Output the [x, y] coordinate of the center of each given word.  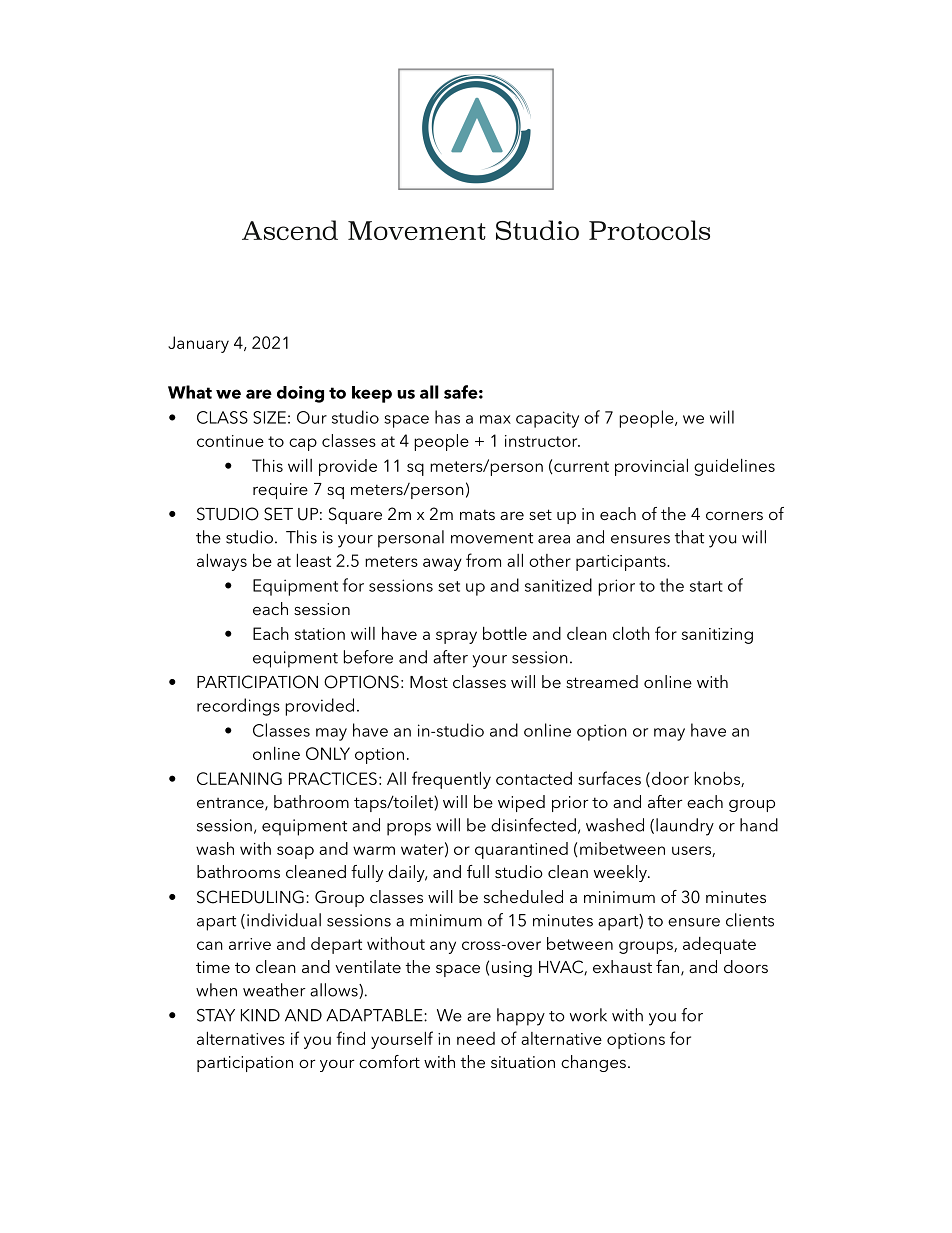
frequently [451, 780]
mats [477, 514]
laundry [685, 827]
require [280, 491]
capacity [547, 419]
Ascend [290, 230]
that [689, 537]
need [476, 1038]
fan [667, 966]
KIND [260, 1015]
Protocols [649, 230]
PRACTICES [333, 778]
